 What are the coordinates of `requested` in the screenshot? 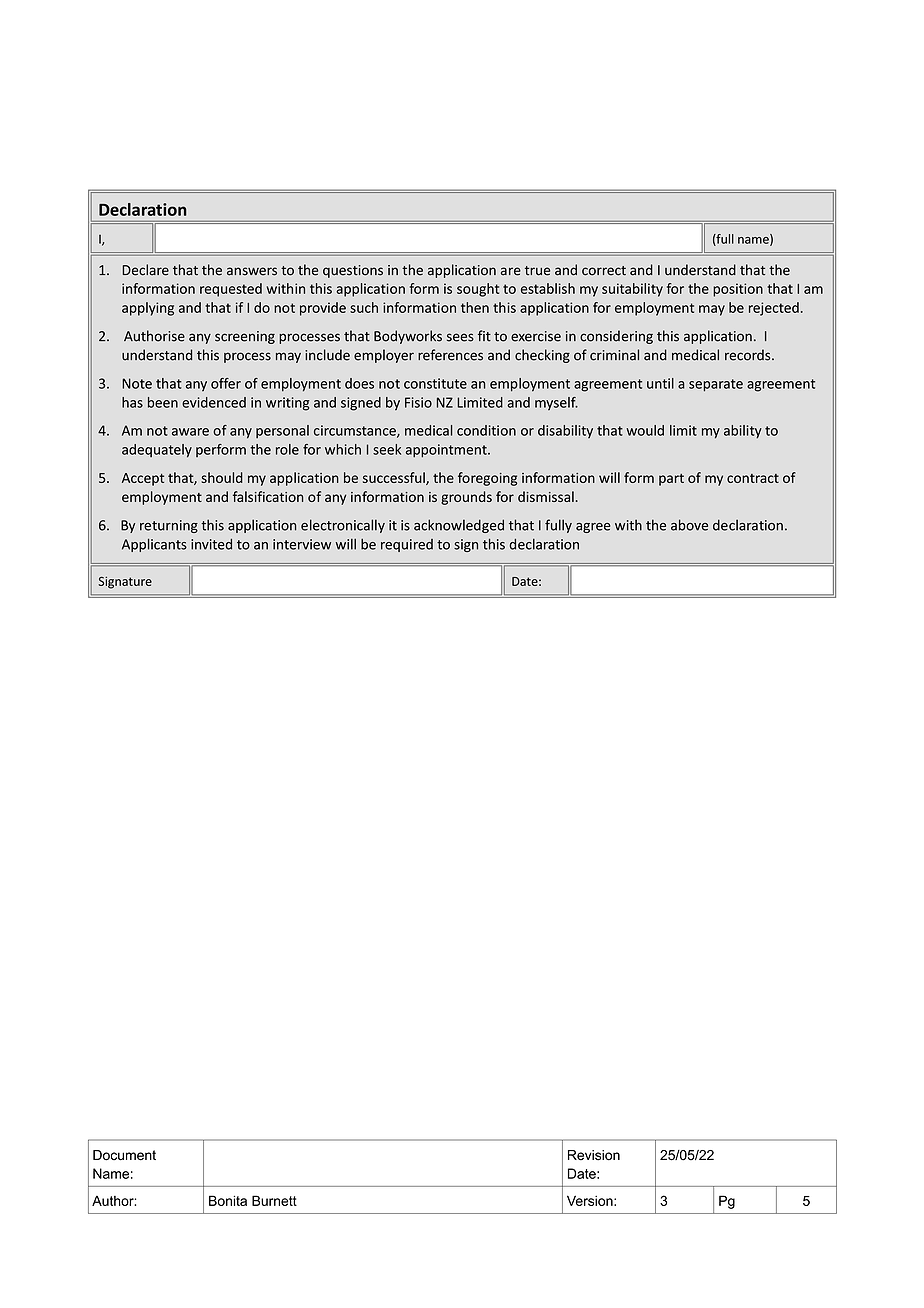 It's located at (231, 290).
